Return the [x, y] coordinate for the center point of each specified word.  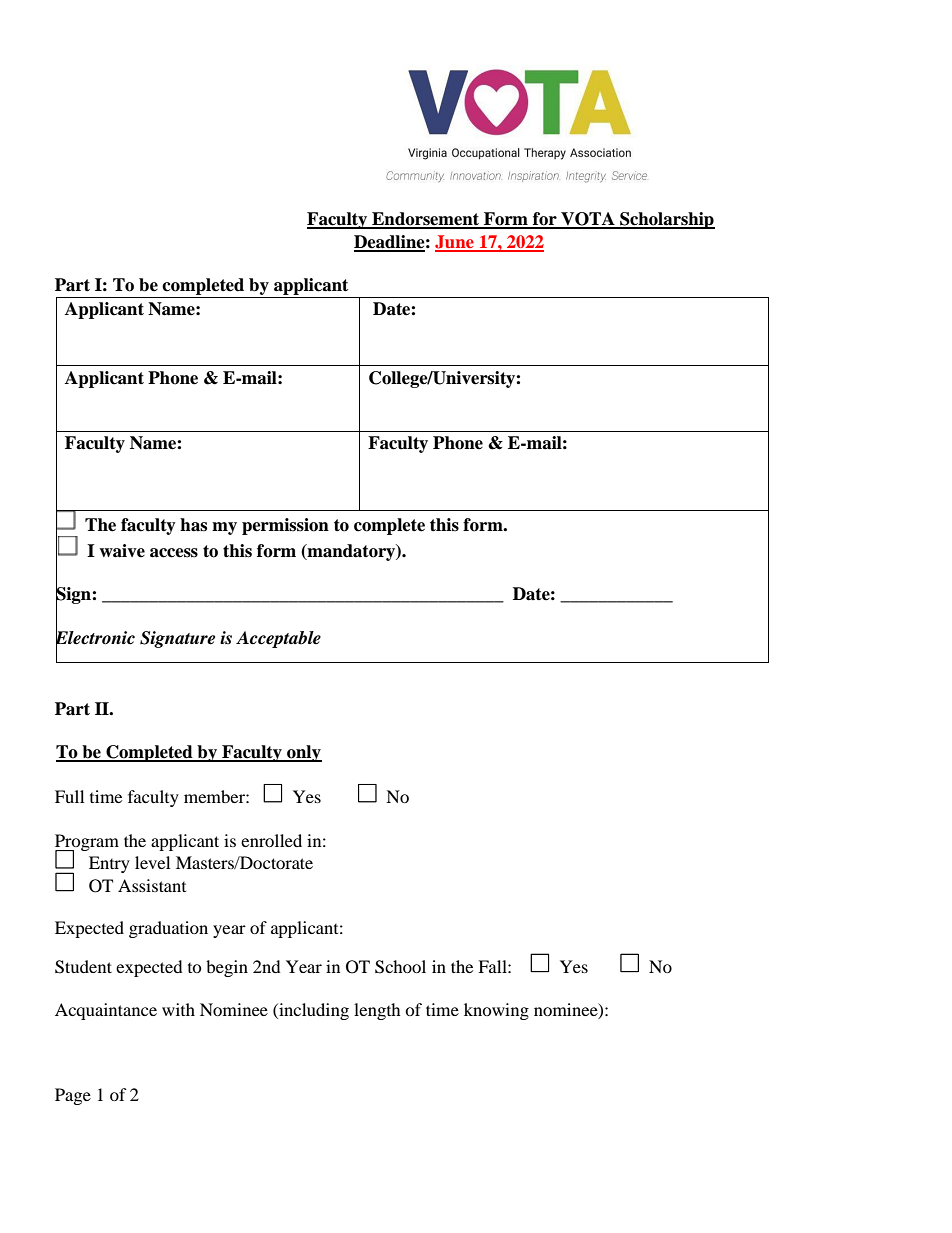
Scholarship [666, 220]
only [303, 753]
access [174, 553]
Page [73, 1096]
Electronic [95, 637]
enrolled [271, 840]
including [313, 1011]
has [193, 525]
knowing [496, 1011]
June [455, 243]
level [152, 862]
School [400, 967]
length [377, 1011]
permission [285, 526]
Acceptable [278, 639]
